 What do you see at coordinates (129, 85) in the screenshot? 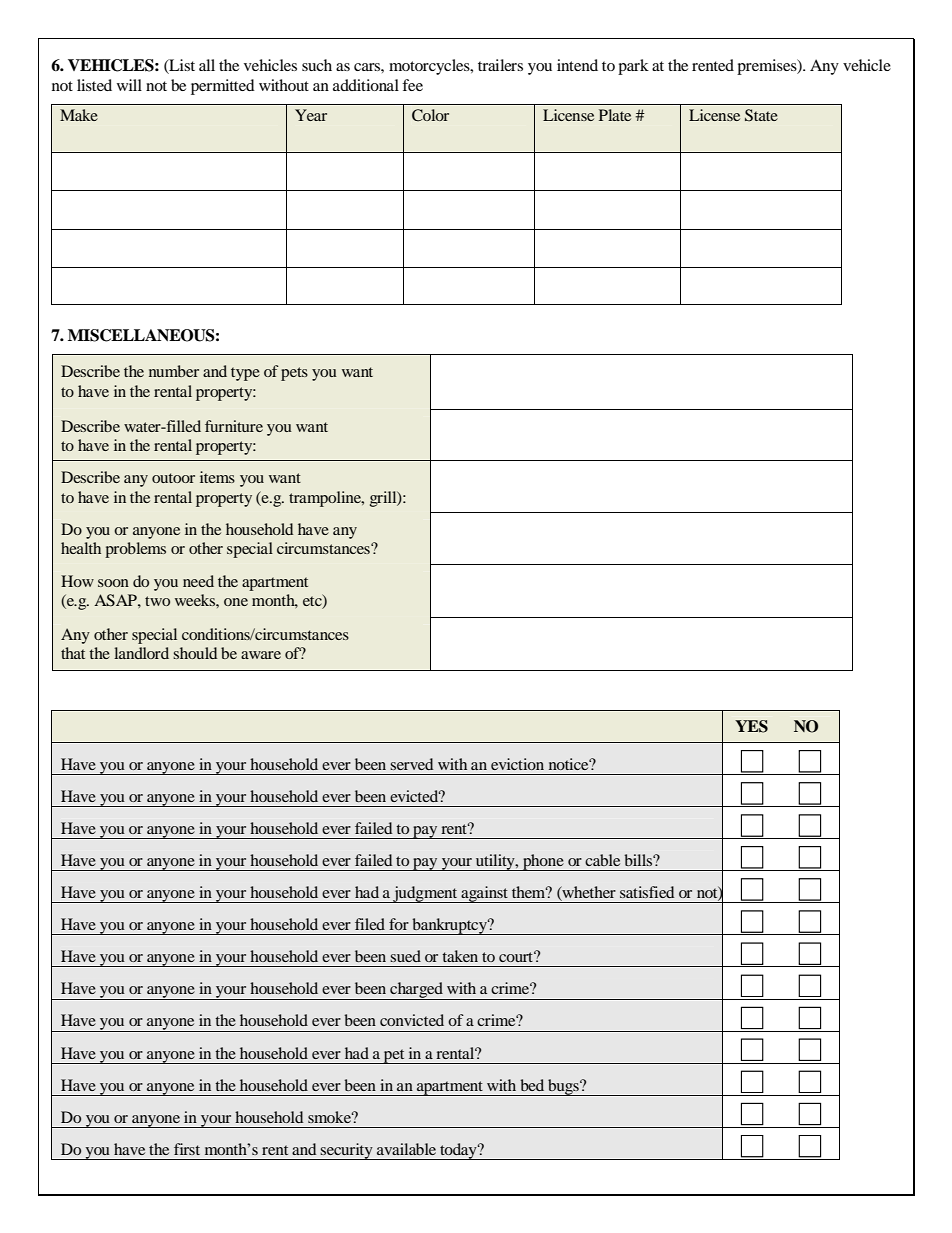
I see `will` at bounding box center [129, 85].
